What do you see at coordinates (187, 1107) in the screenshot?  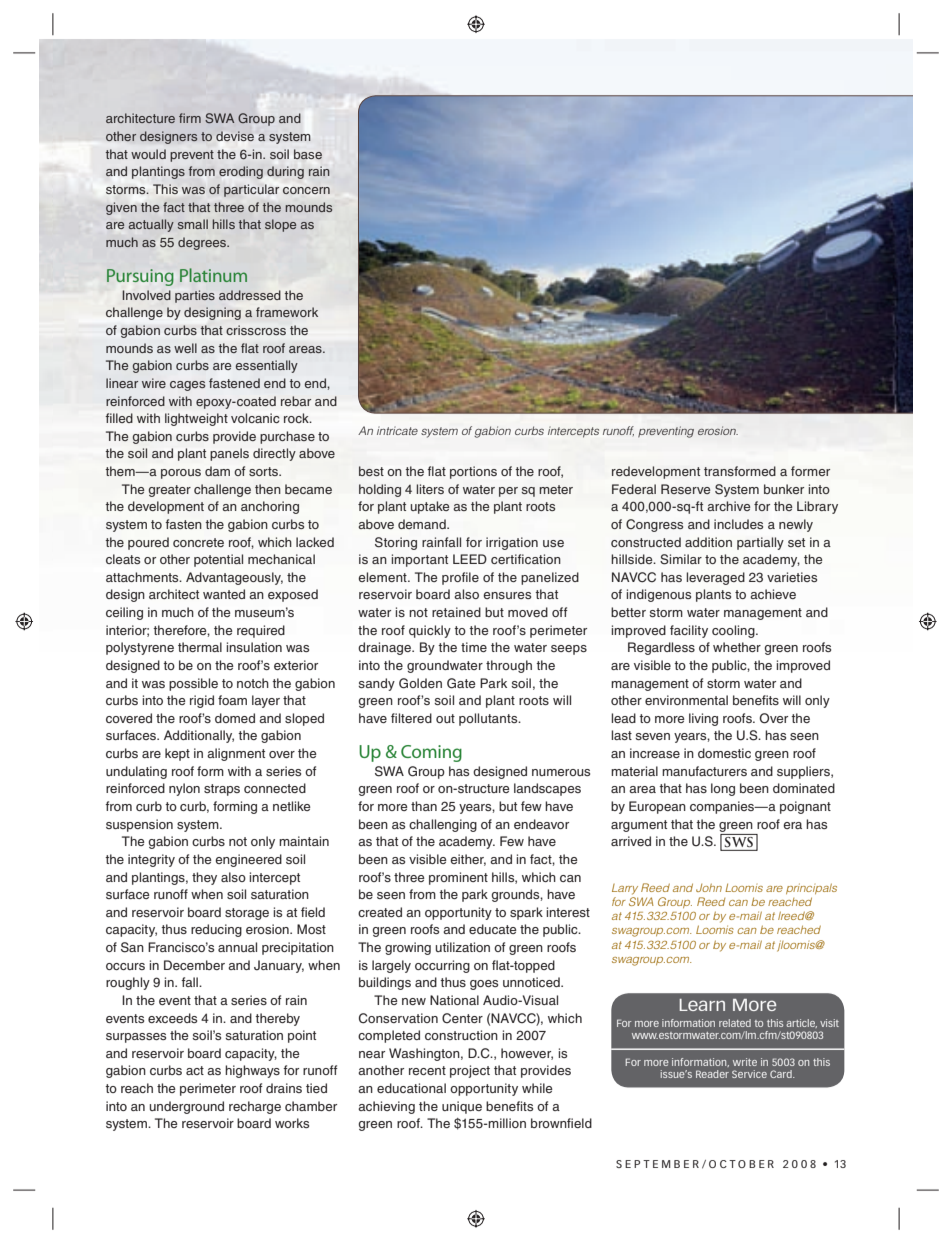 I see `underground` at bounding box center [187, 1107].
